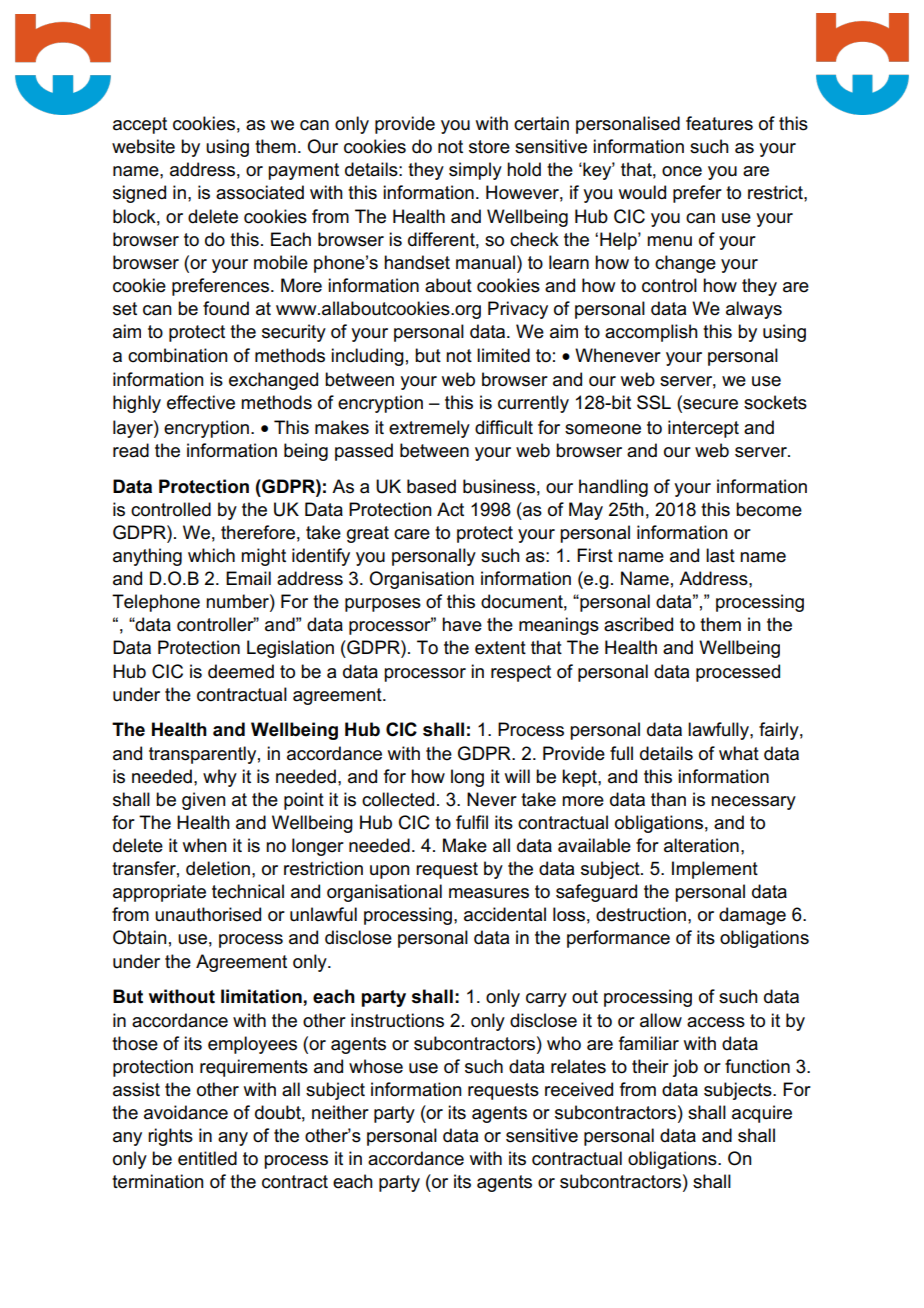  I want to click on neither, so click(340, 1112).
